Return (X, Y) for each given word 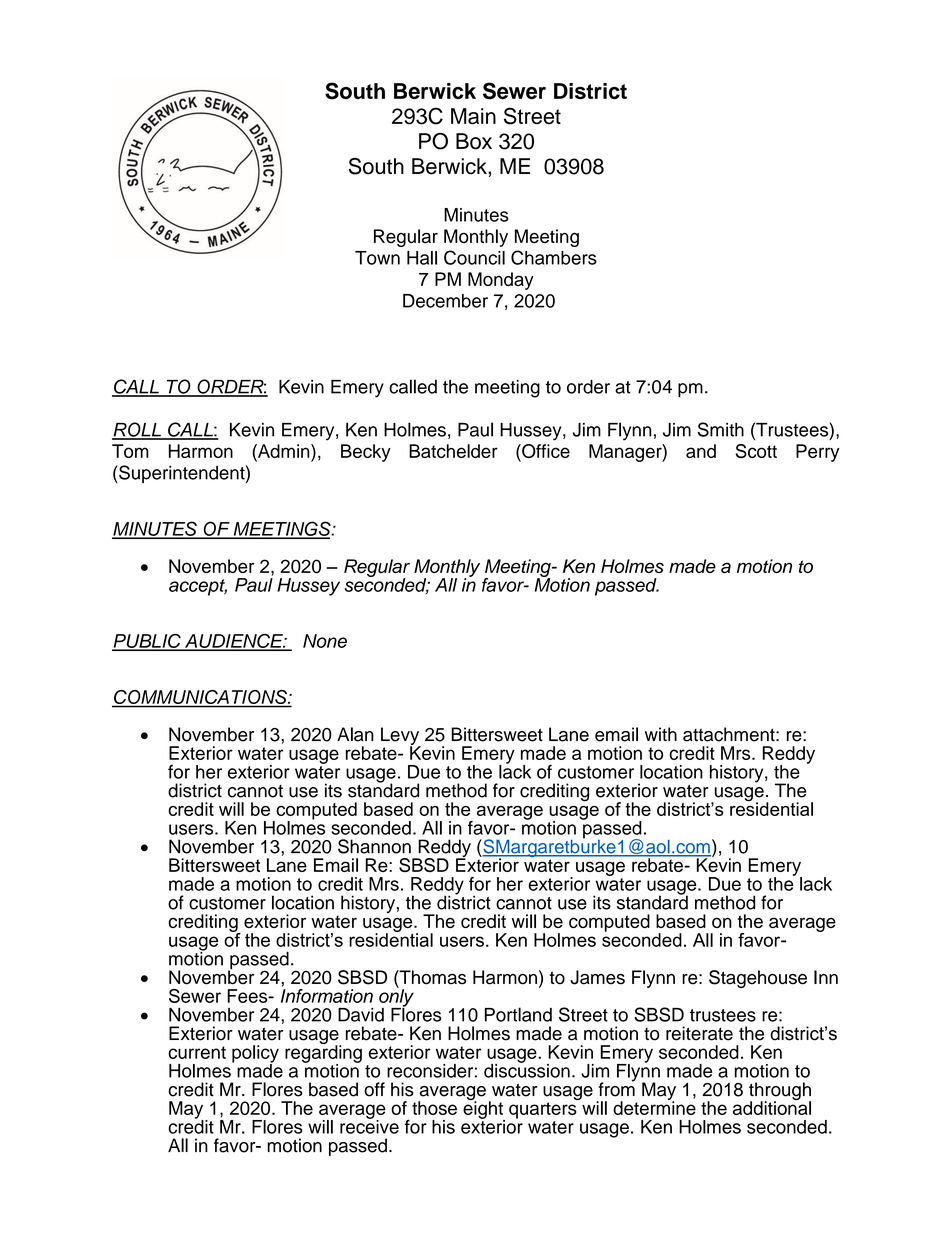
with (661, 734)
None (325, 641)
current (197, 1052)
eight (484, 1110)
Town (377, 258)
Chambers (554, 257)
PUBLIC (147, 641)
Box (474, 141)
